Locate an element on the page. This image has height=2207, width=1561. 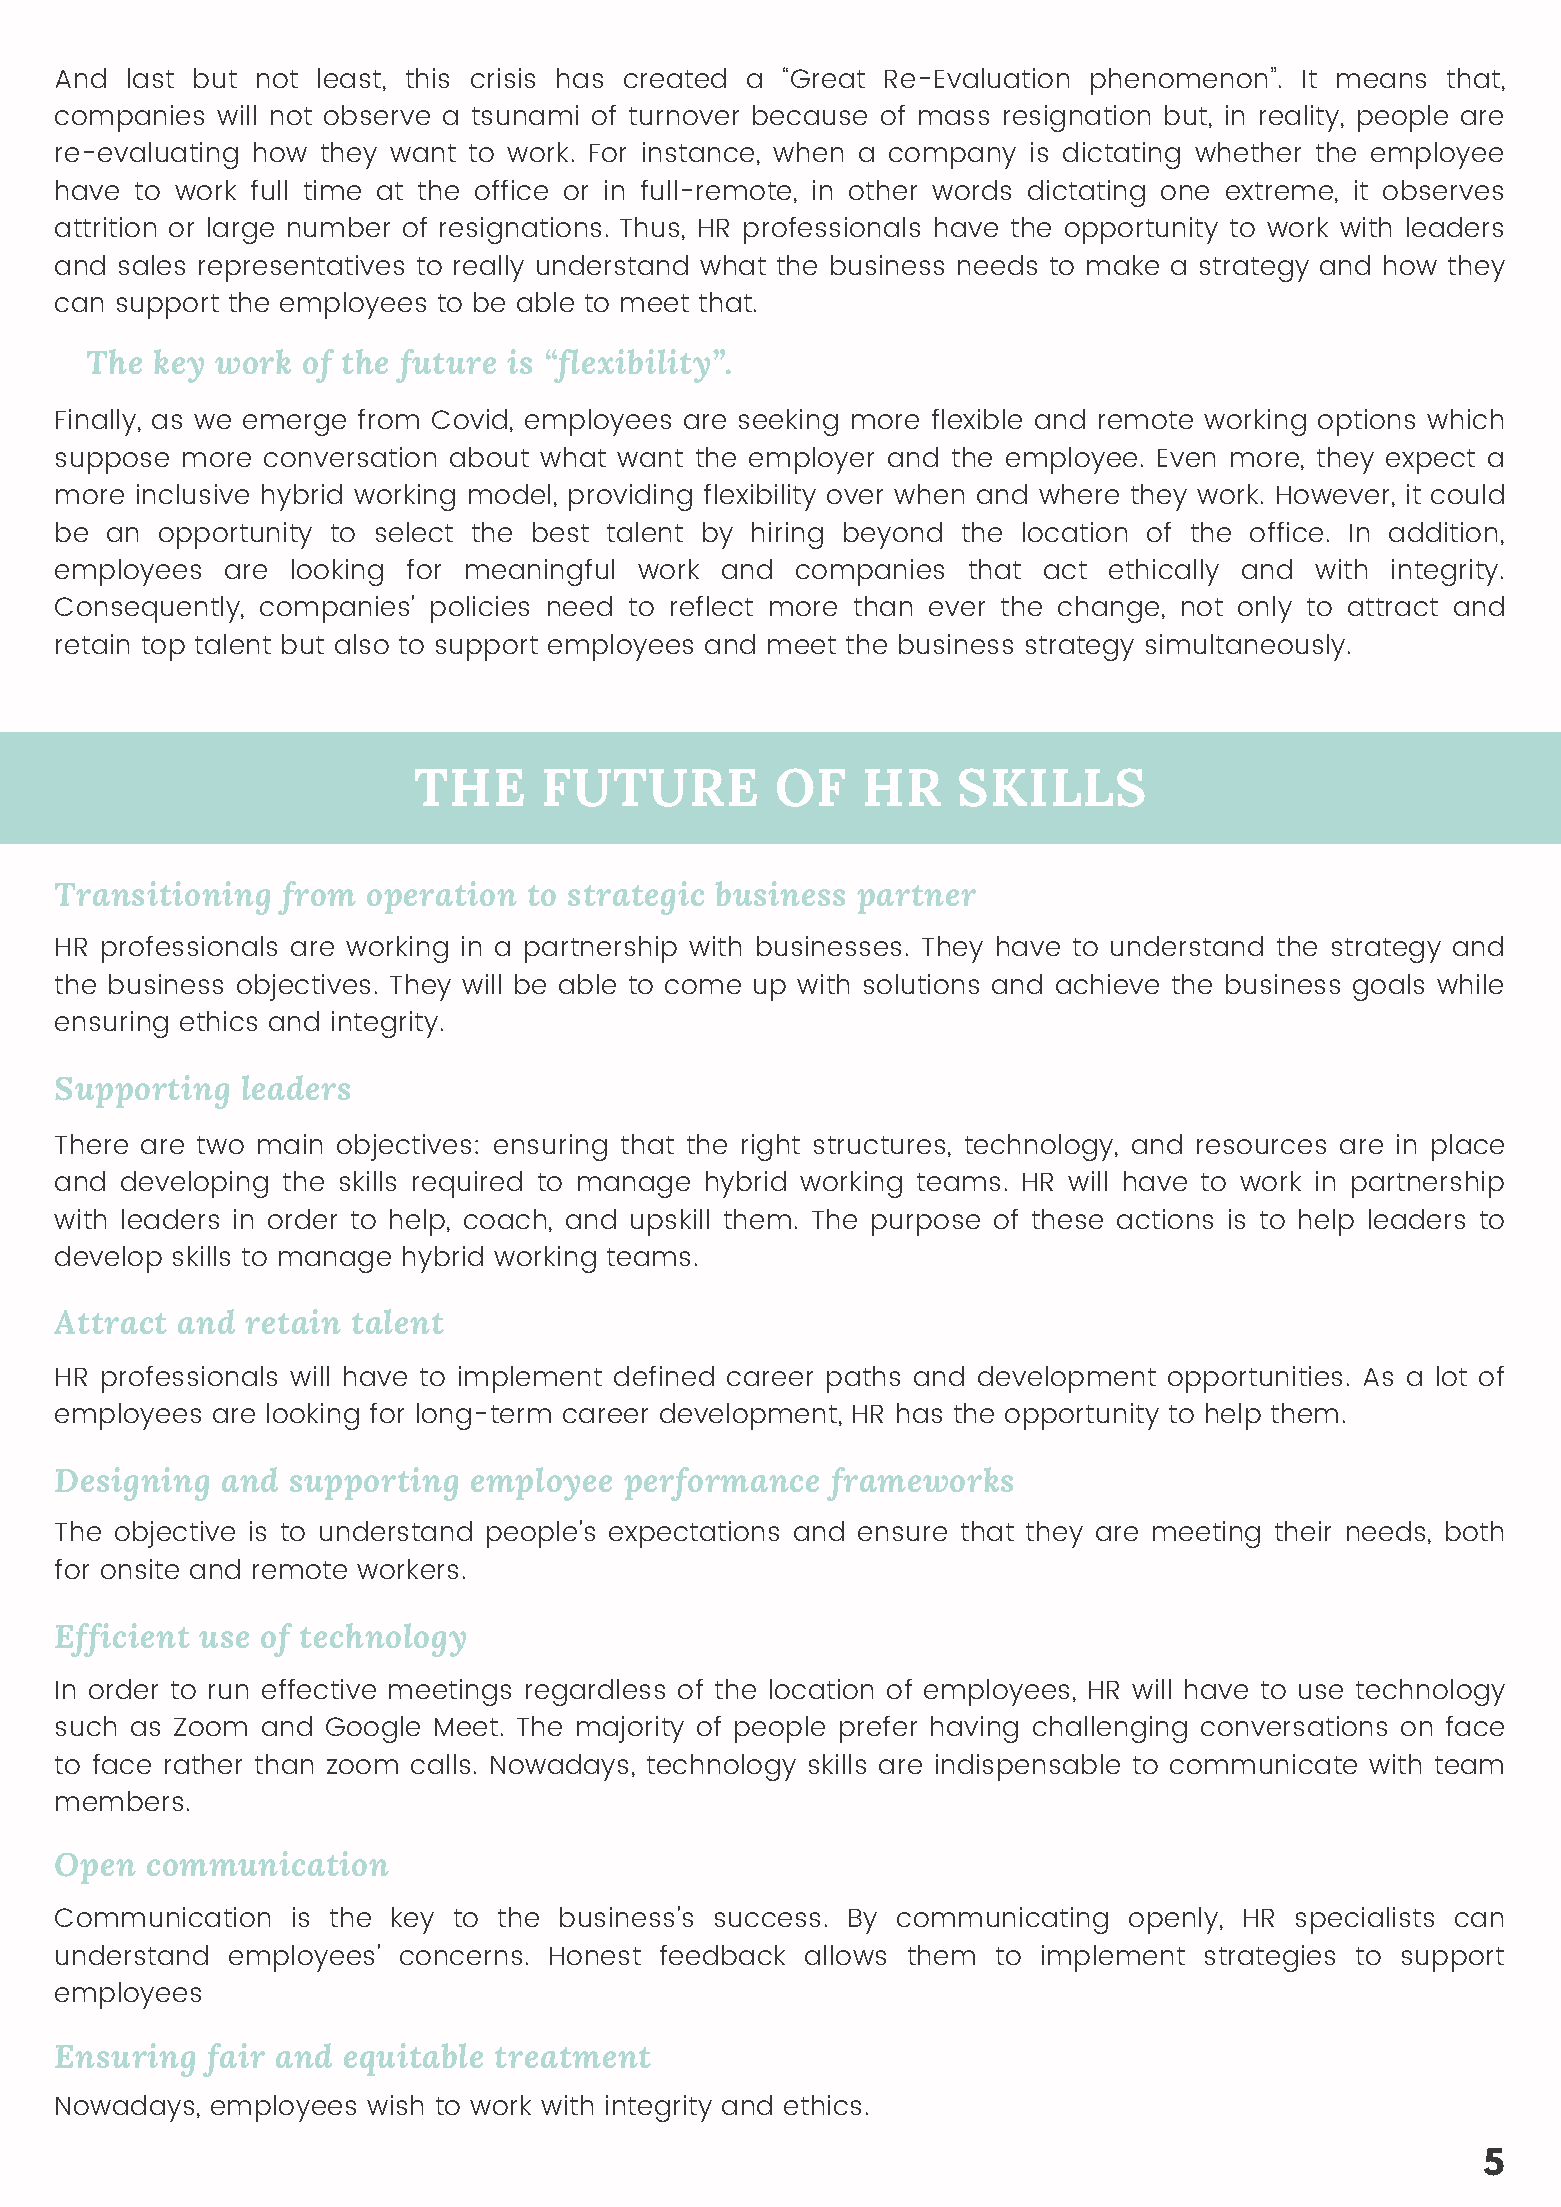
top is located at coordinates (163, 648).
